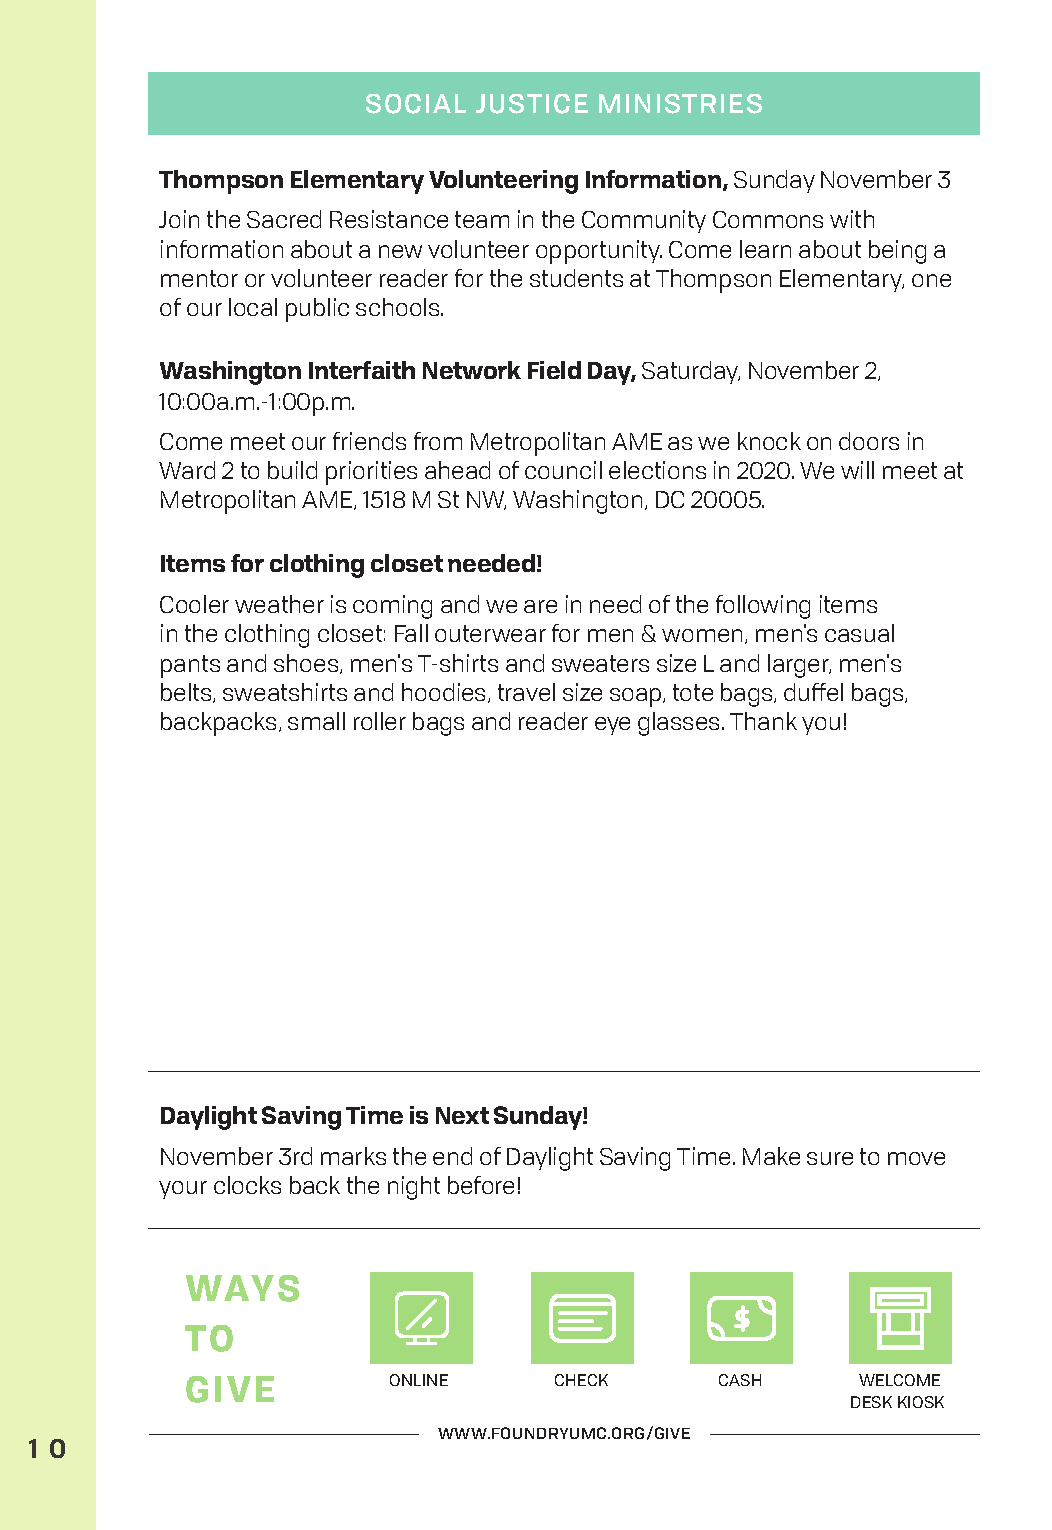 Image resolution: width=1052 pixels, height=1530 pixels. Describe the element at coordinates (813, 692) in the document. I see `duffel` at that location.
